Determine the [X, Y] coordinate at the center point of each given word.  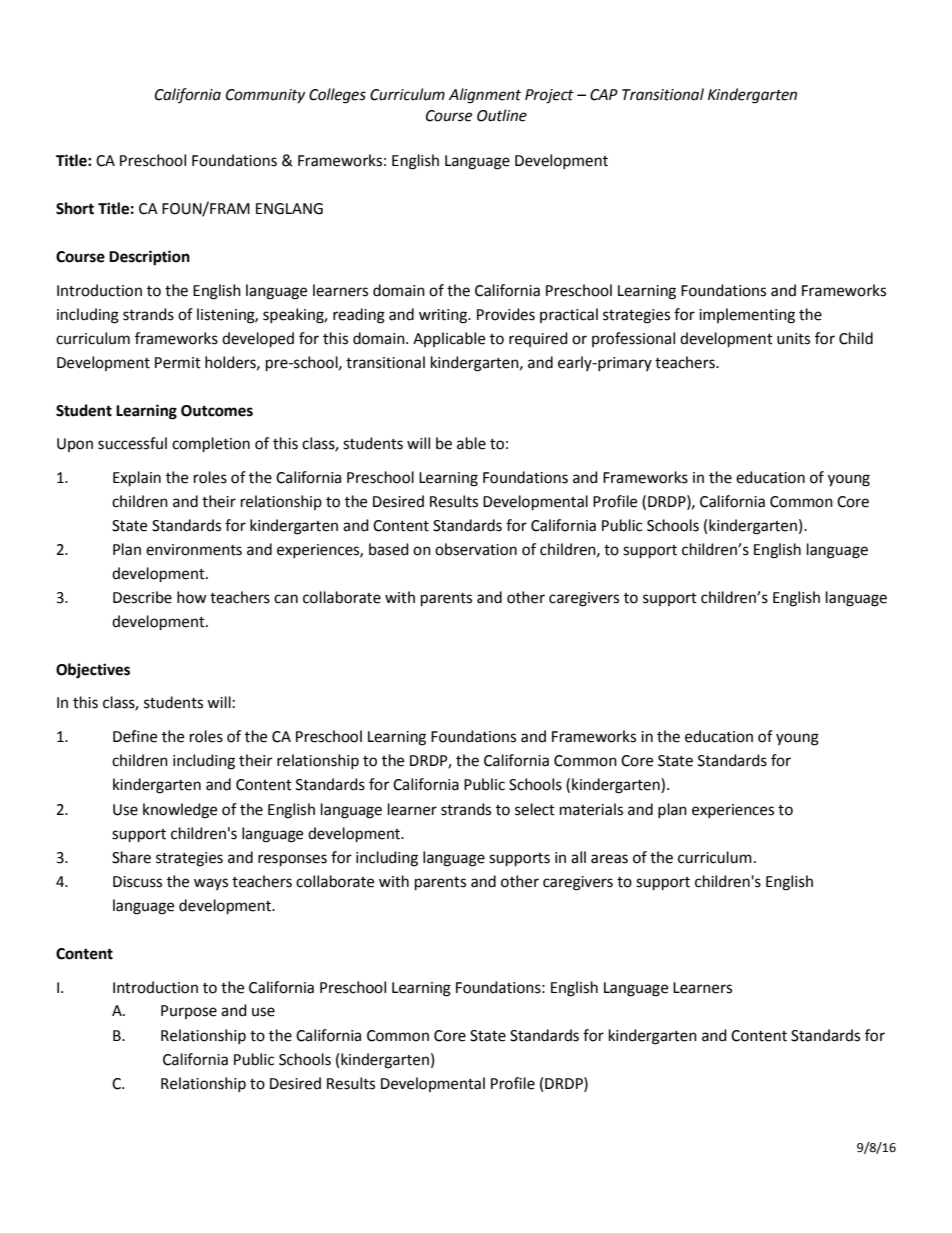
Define [135, 736]
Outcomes [217, 411]
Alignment [485, 96]
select [535, 809]
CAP [604, 95]
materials [591, 809]
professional [633, 339]
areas [609, 859]
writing [444, 316]
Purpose [189, 1012]
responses [292, 860]
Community [265, 96]
